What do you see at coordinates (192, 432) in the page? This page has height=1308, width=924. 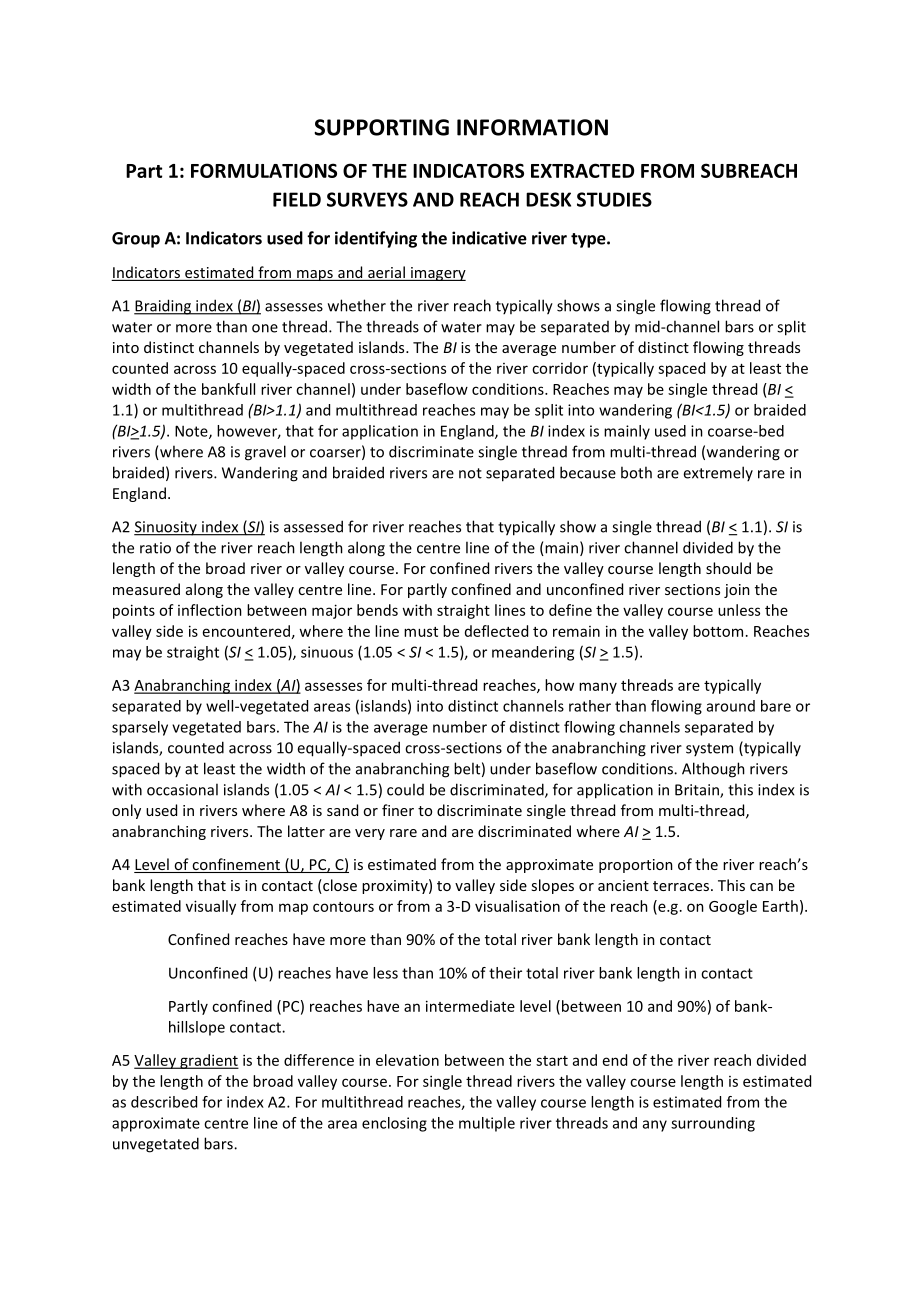 I see `Note` at bounding box center [192, 432].
